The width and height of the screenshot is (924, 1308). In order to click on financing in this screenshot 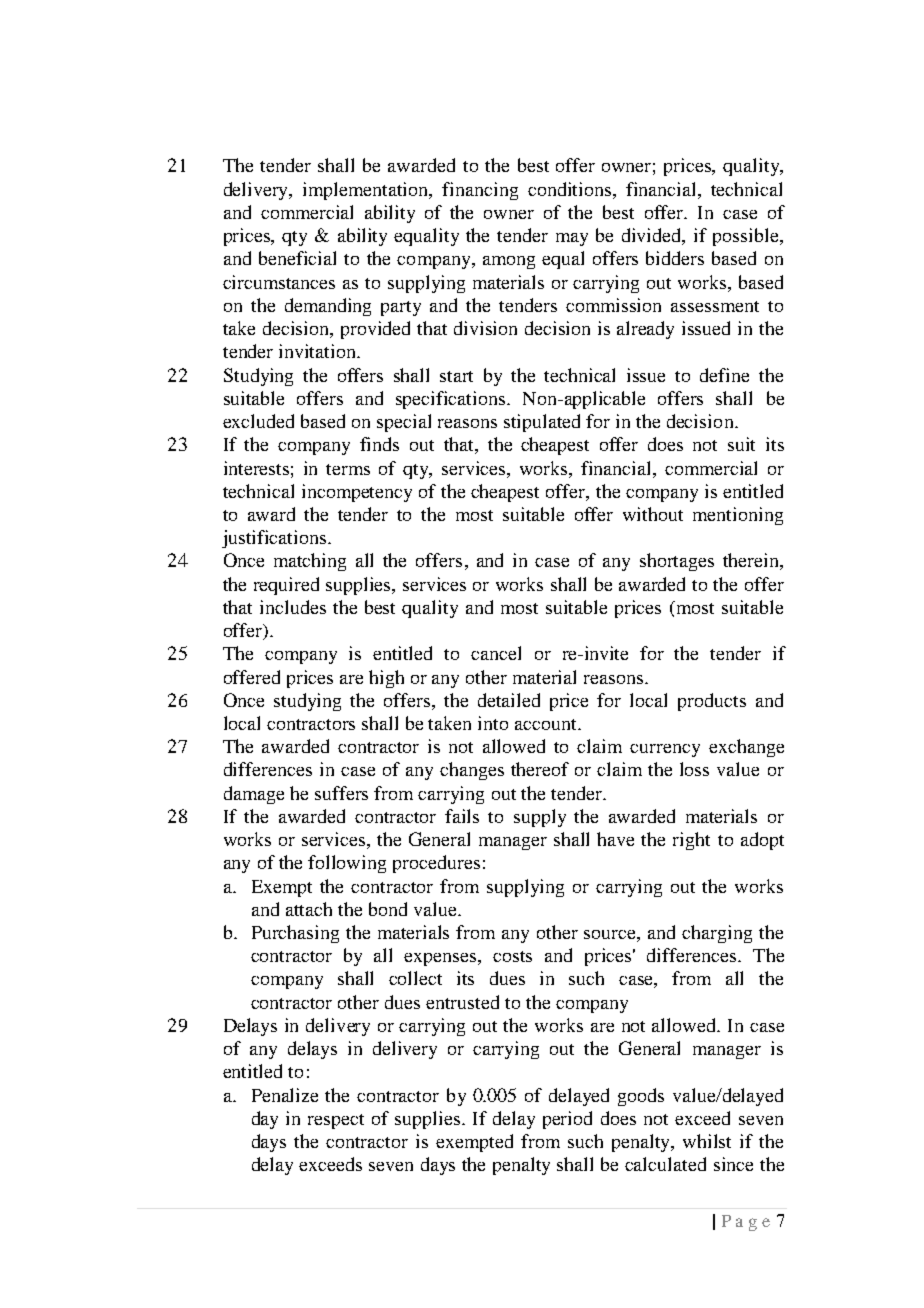, I will do `click(480, 191)`.
